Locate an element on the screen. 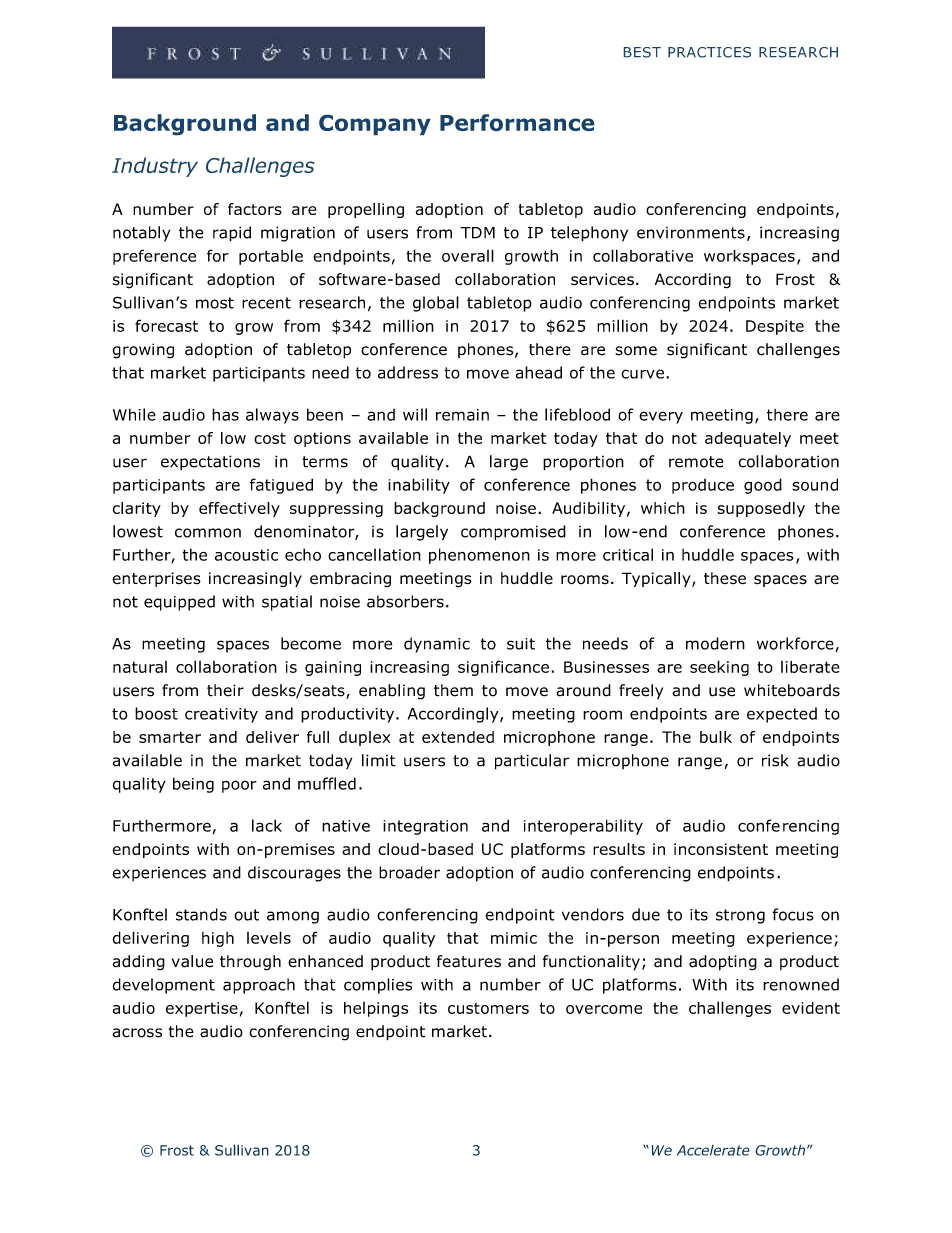 This screenshot has width=952, height=1233. equipped is located at coordinates (179, 603).
